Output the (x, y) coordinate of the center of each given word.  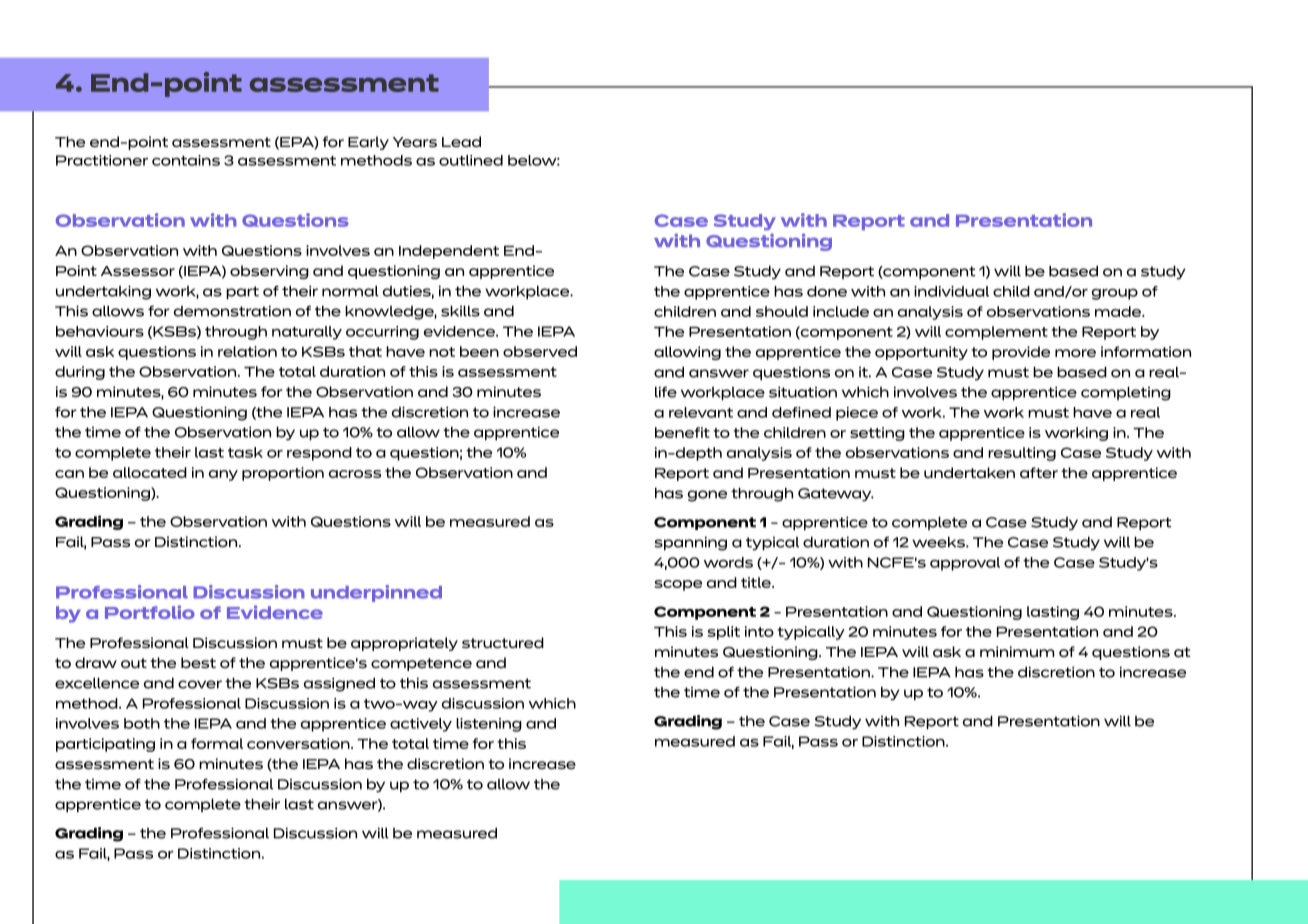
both (142, 723)
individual (951, 291)
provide (1021, 353)
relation (247, 351)
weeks (939, 542)
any (223, 475)
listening (489, 725)
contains (186, 160)
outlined (471, 160)
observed (540, 351)
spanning (690, 543)
